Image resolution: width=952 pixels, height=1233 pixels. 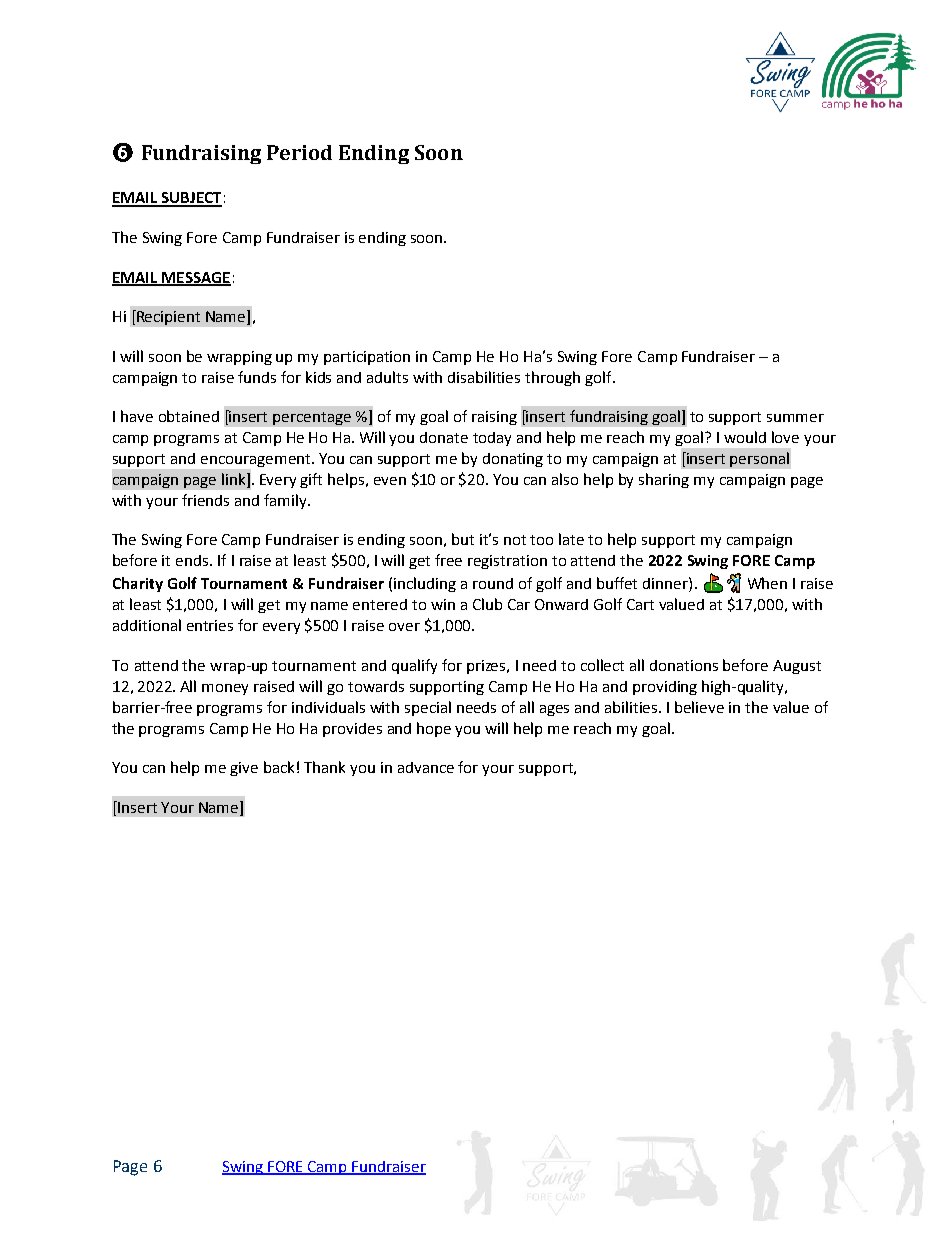 I want to click on Charity, so click(x=138, y=584).
